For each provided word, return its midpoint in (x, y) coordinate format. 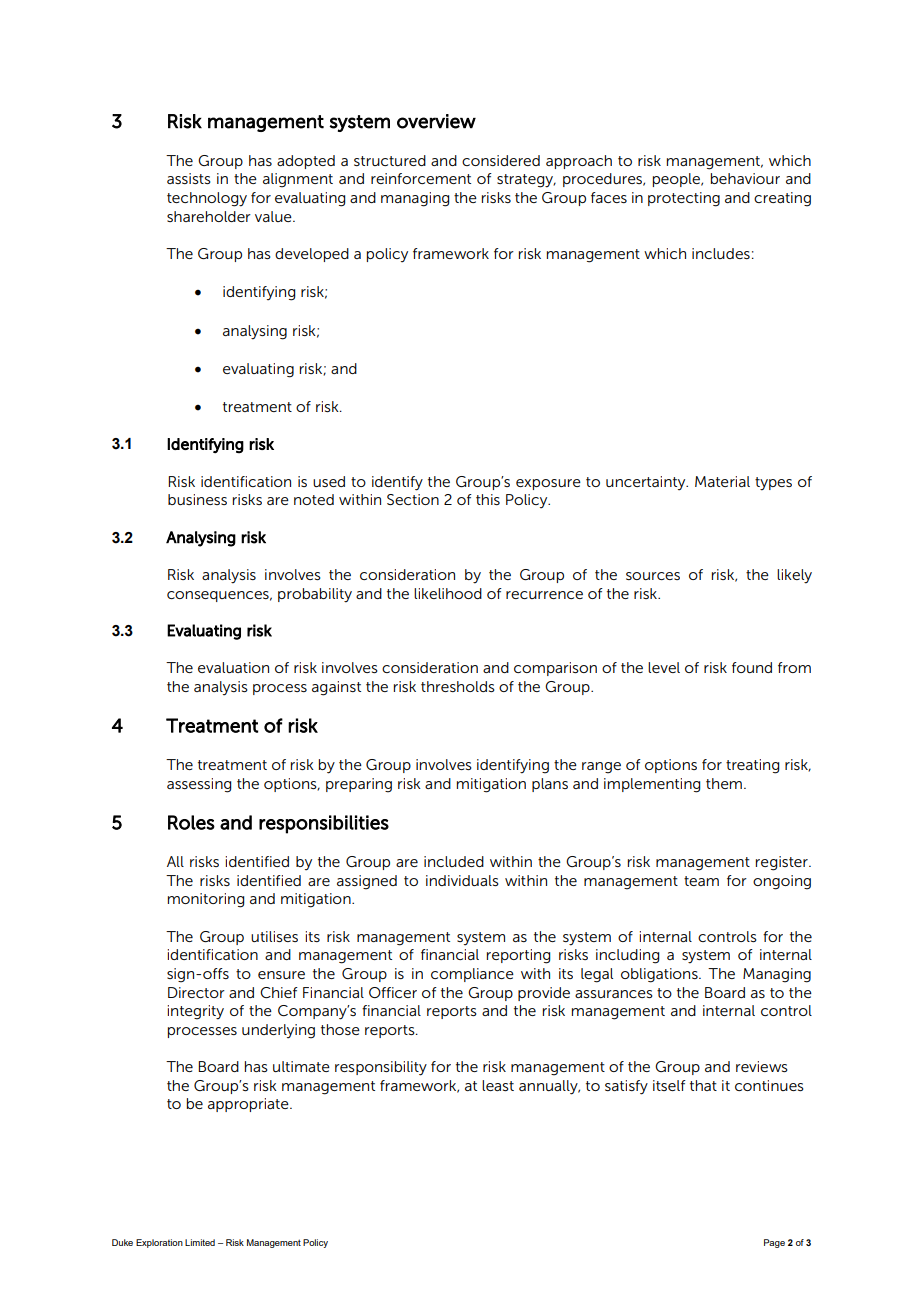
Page (774, 1243)
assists (189, 178)
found (752, 667)
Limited (200, 1242)
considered (501, 160)
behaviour (745, 178)
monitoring (206, 900)
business (197, 499)
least (498, 1085)
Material (722, 481)
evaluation (233, 667)
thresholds (458, 686)
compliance (472, 975)
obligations (660, 975)
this (488, 499)
